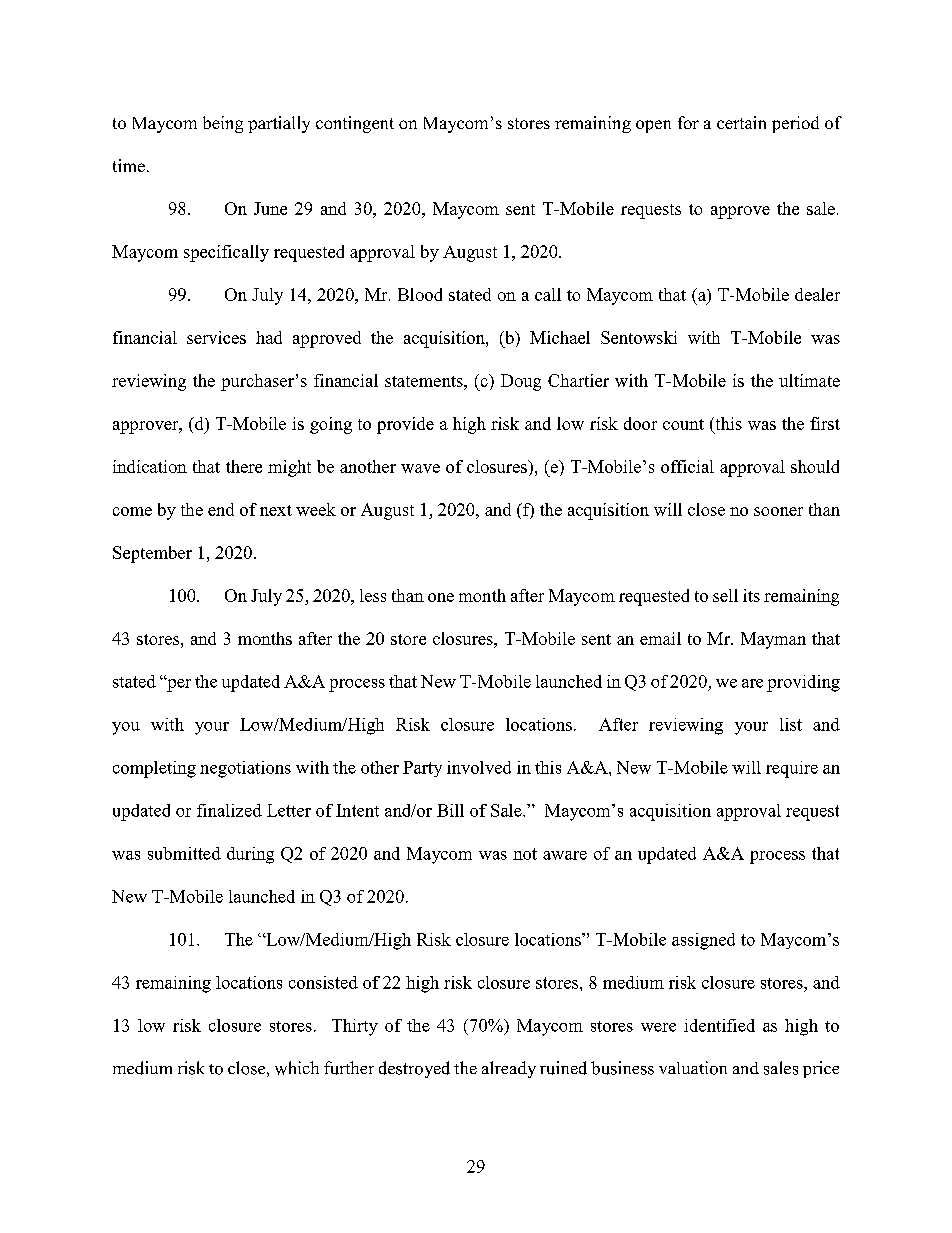 This screenshot has height=1233, width=952. Describe the element at coordinates (751, 595) in the screenshot. I see `its` at that location.
